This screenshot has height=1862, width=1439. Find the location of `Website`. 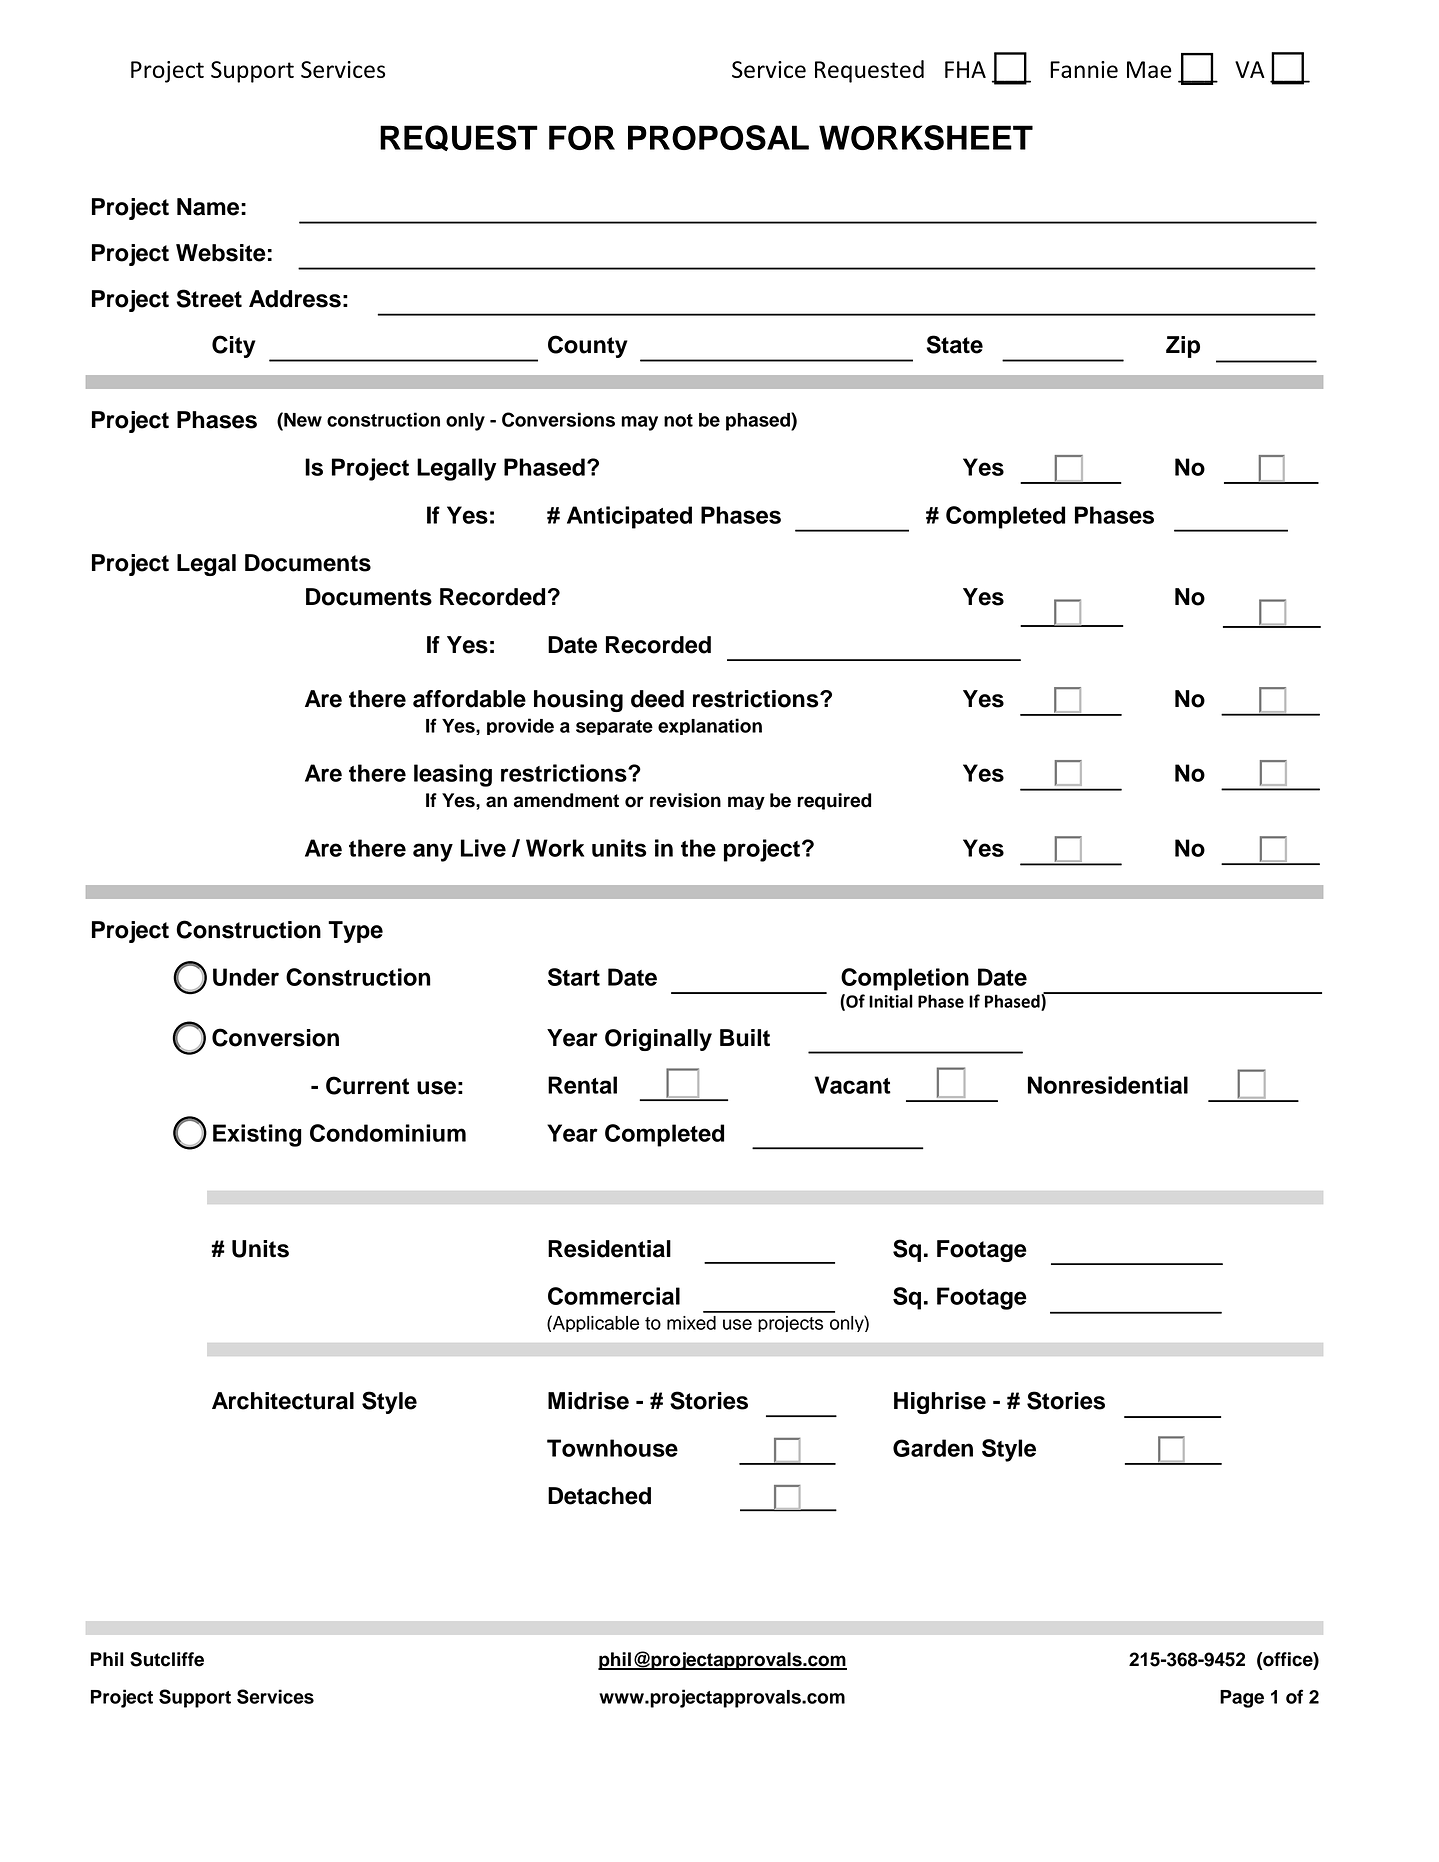

Website is located at coordinates (221, 253).
